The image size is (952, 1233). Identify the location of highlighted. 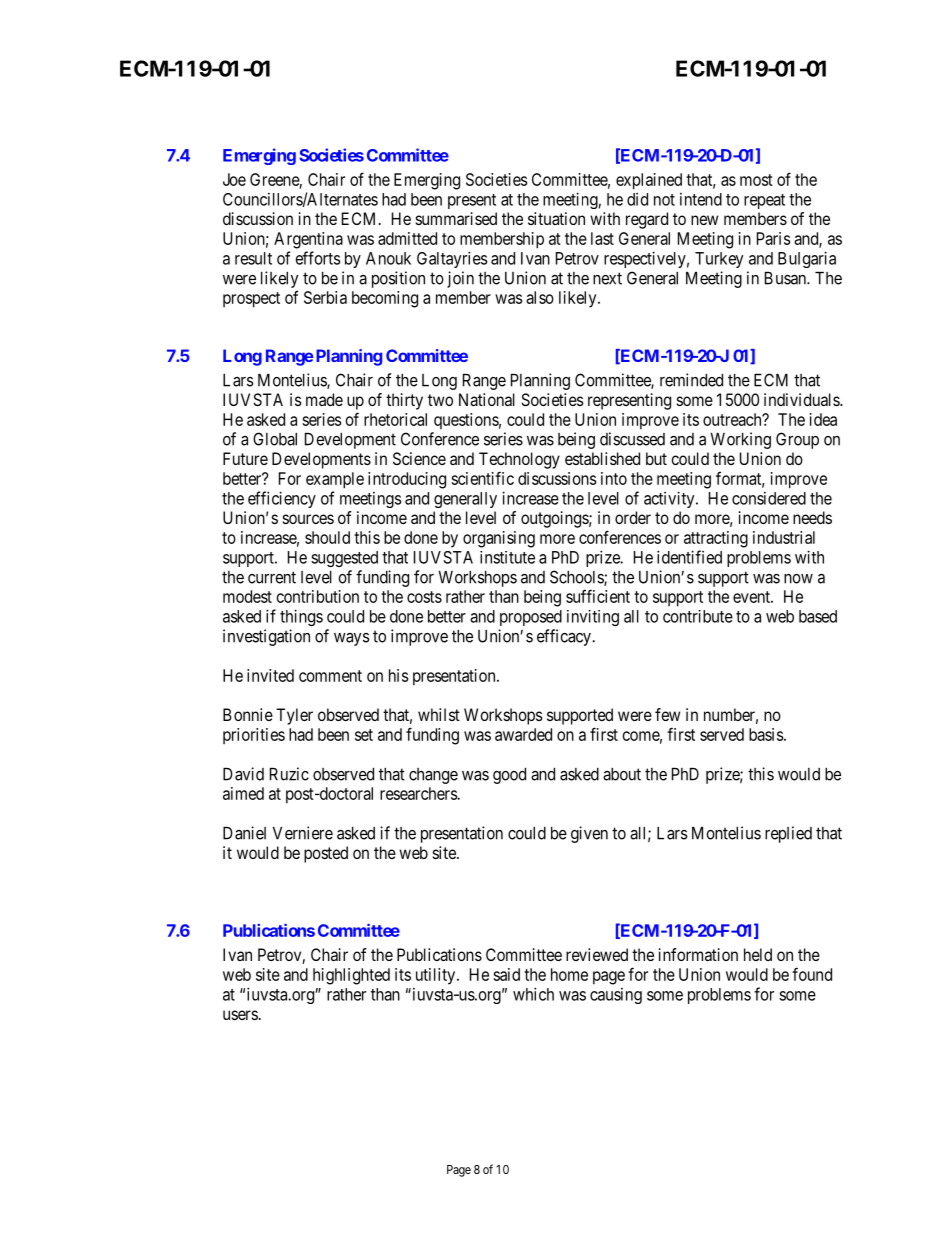
(351, 976).
